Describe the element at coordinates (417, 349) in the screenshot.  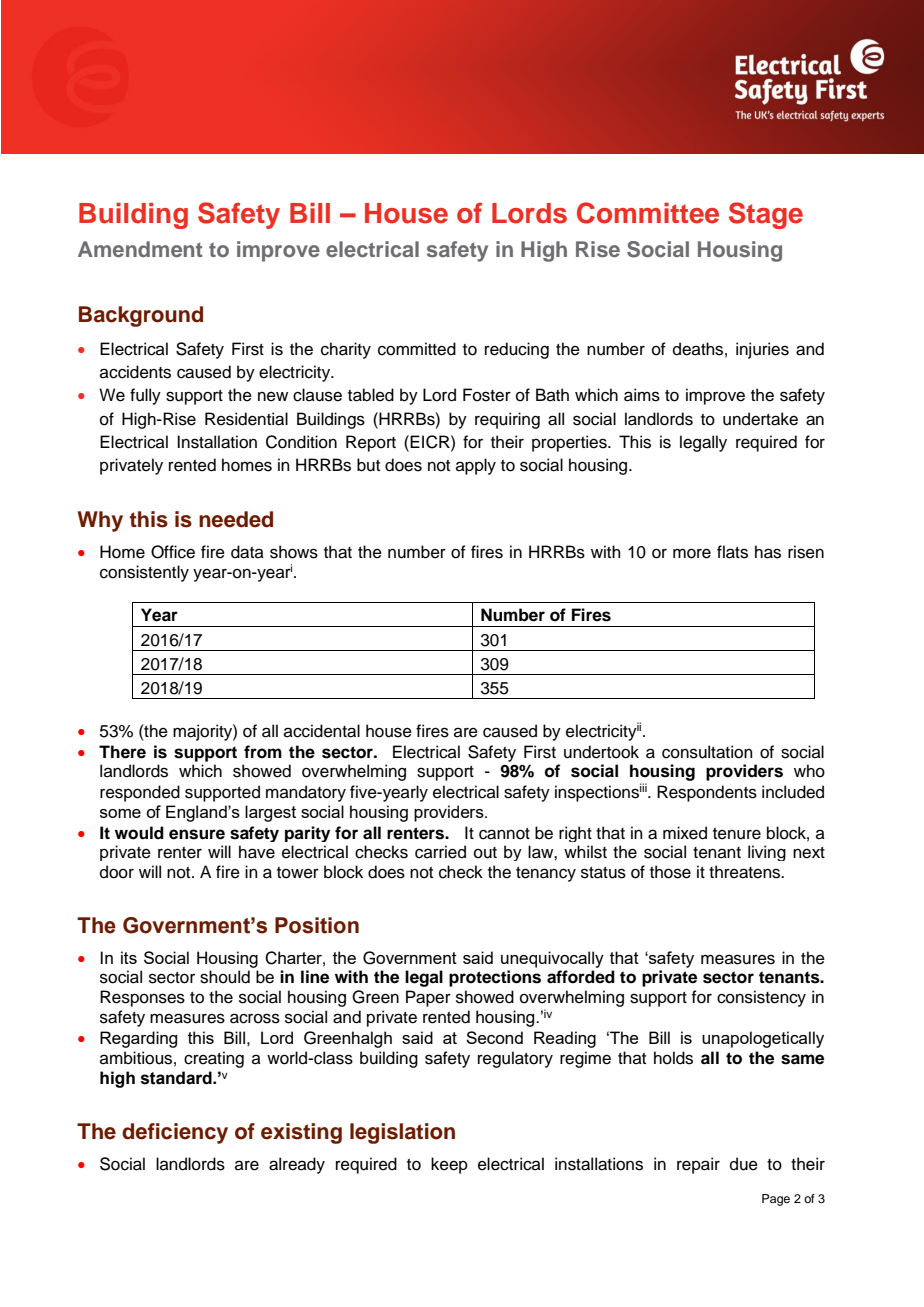
I see `committed` at that location.
